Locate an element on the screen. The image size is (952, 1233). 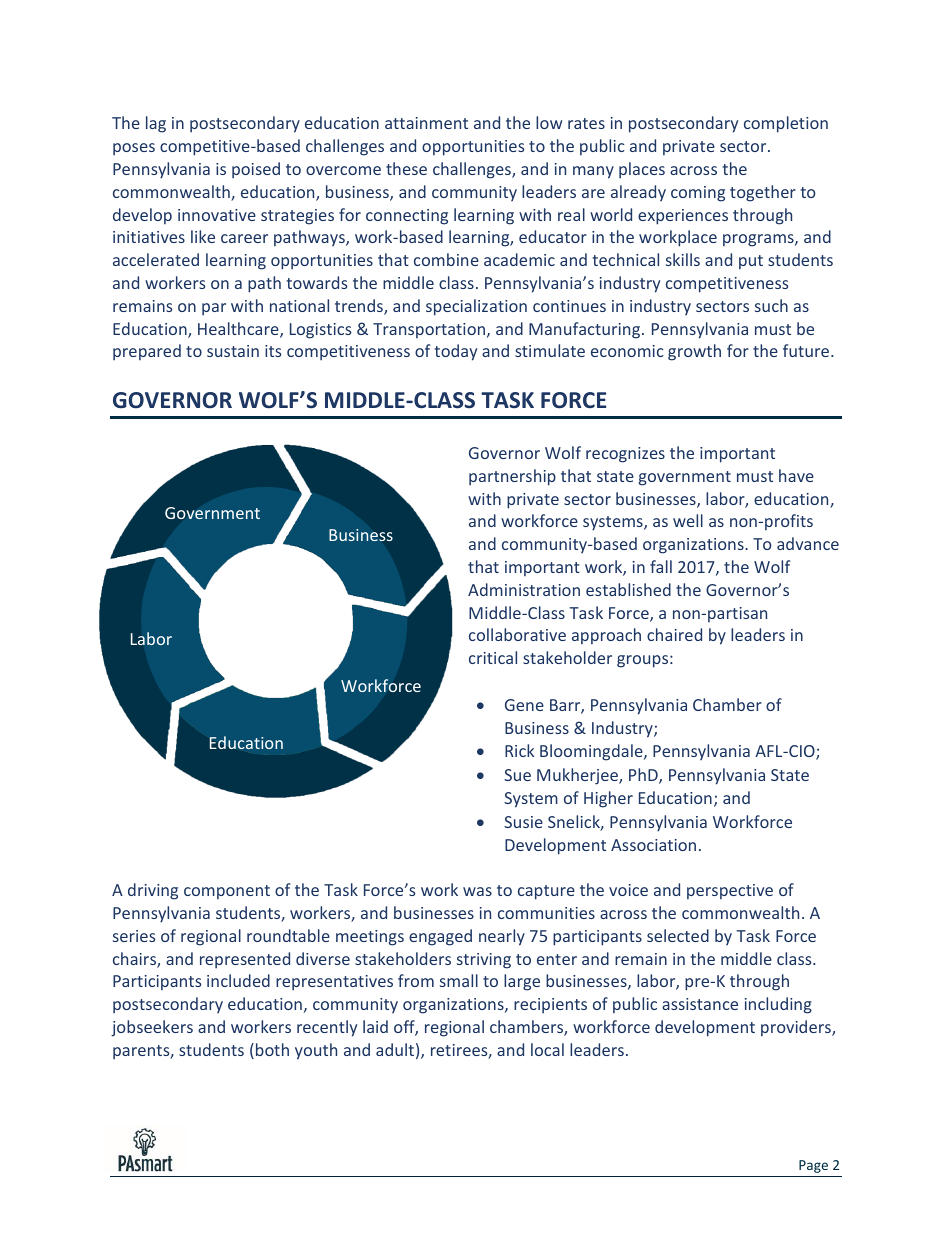
together is located at coordinates (763, 193).
